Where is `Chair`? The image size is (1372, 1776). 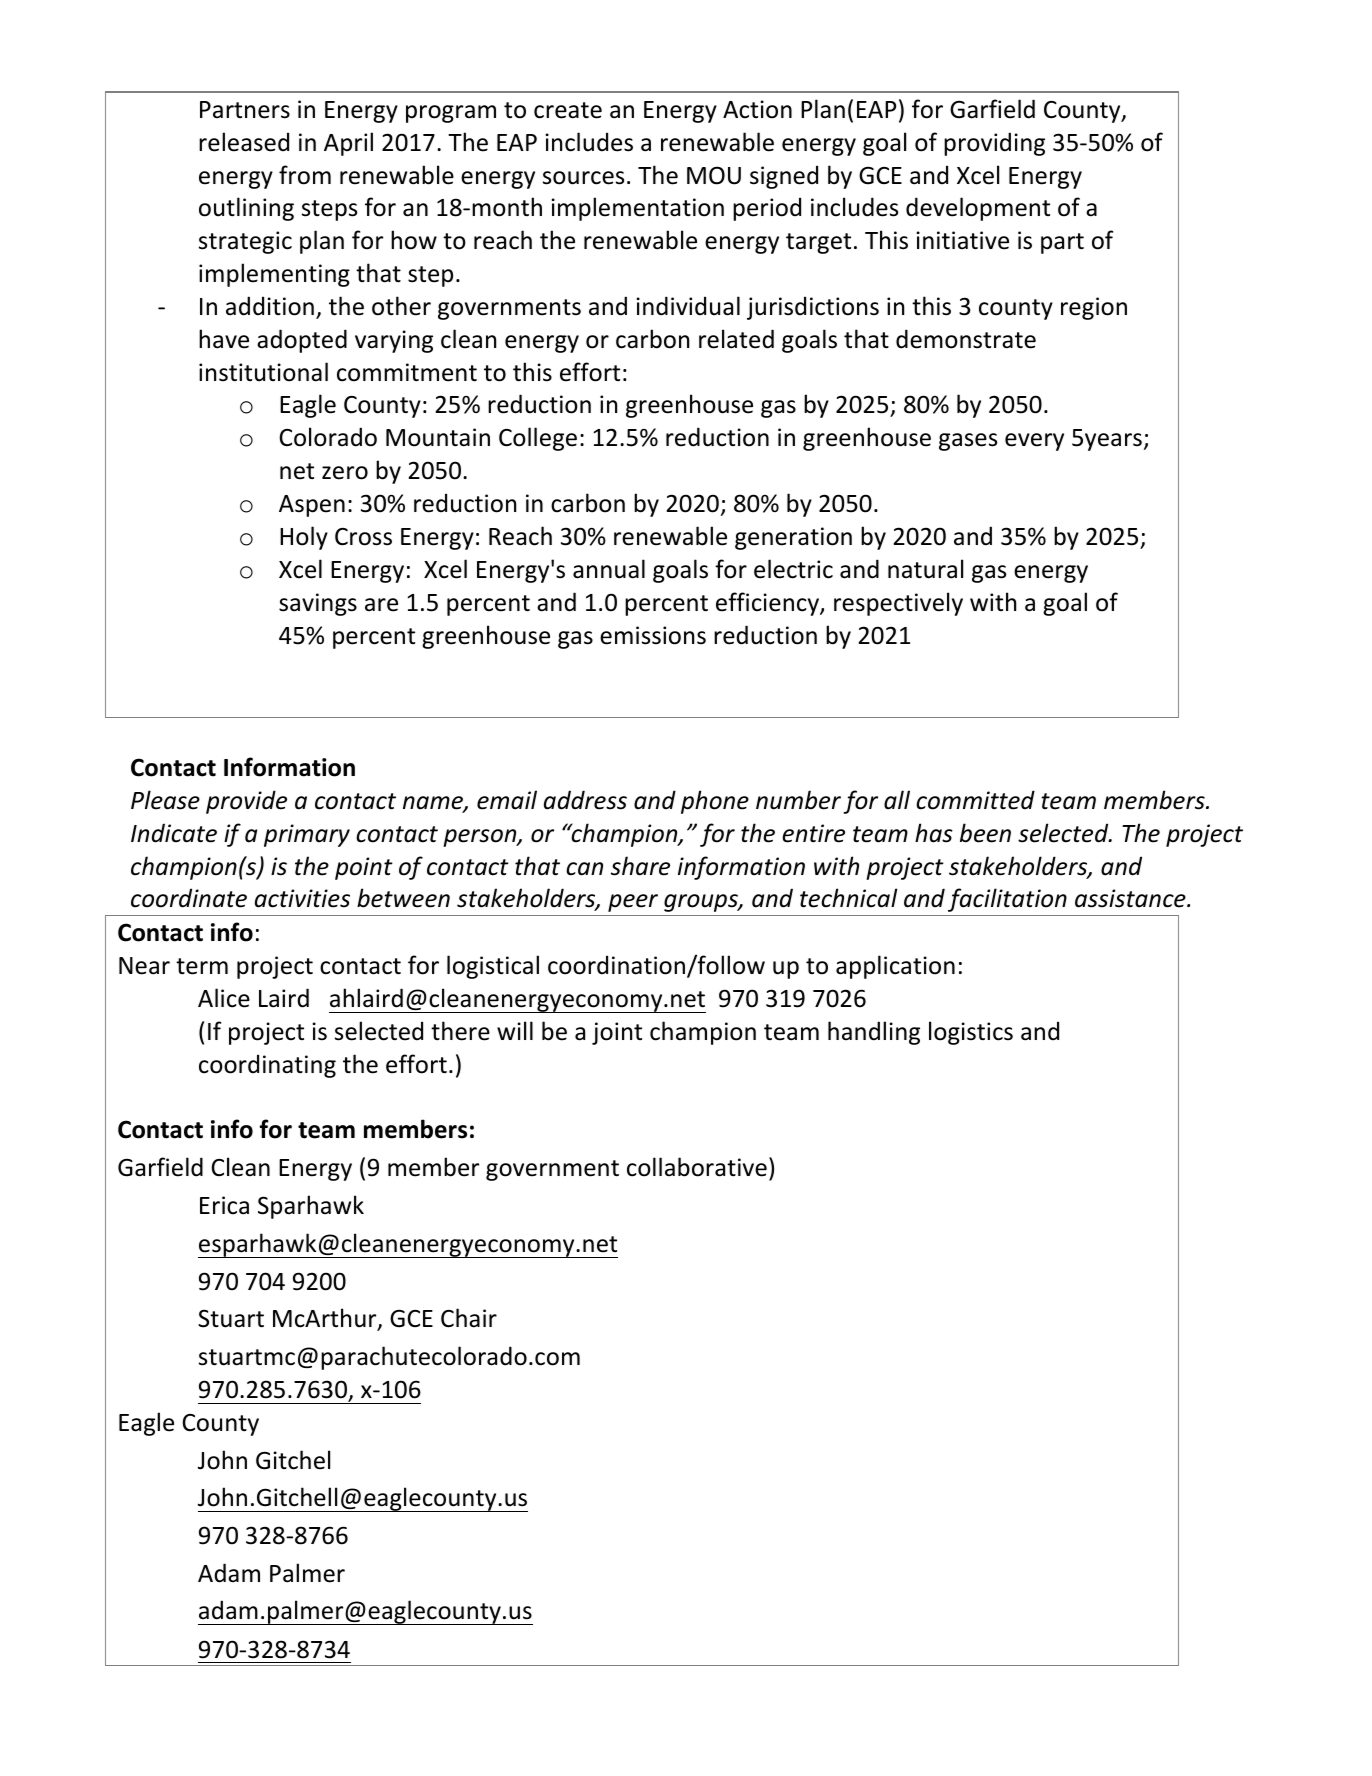
Chair is located at coordinates (469, 1318).
